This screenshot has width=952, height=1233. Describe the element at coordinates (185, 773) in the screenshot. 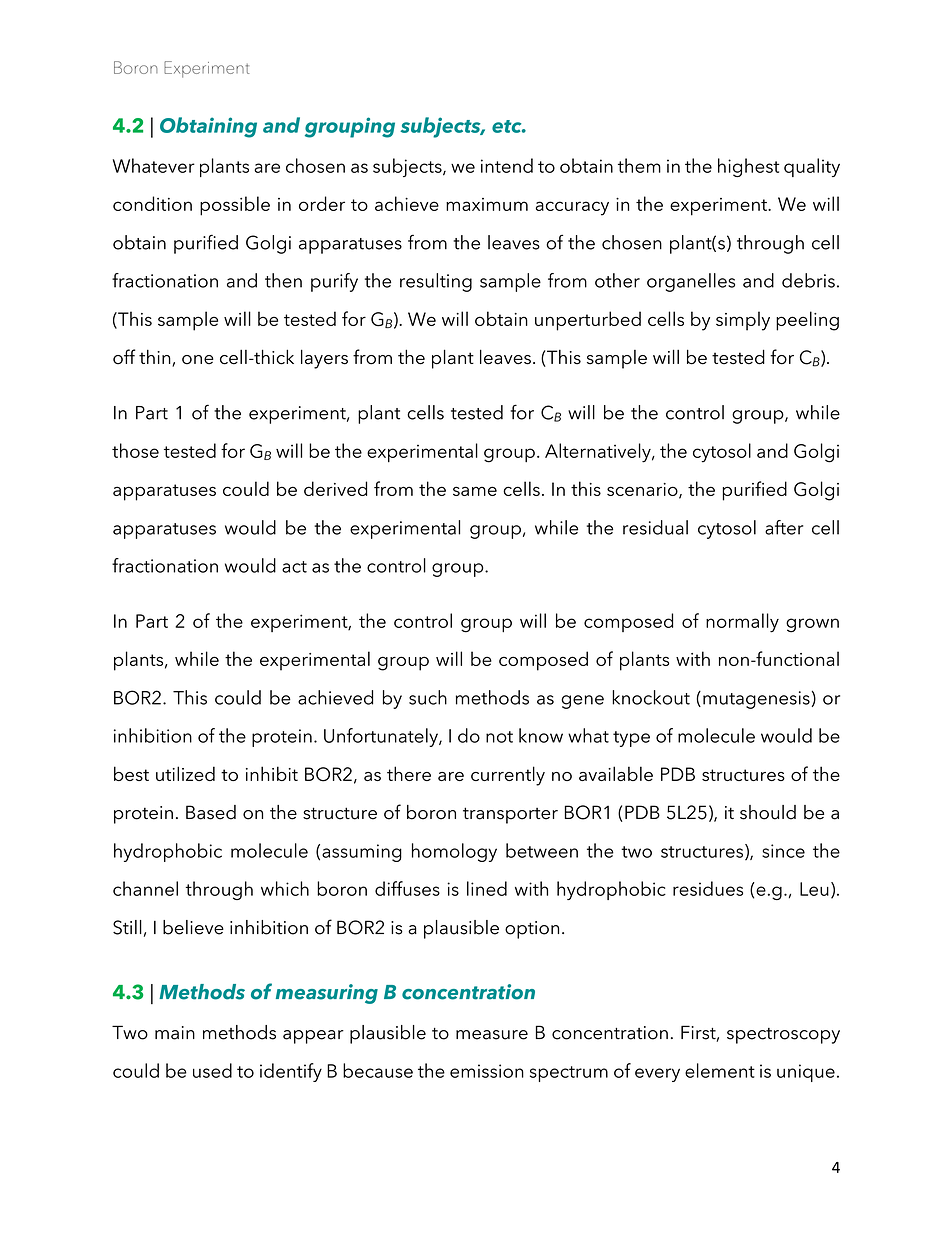

I see `utilized` at that location.
